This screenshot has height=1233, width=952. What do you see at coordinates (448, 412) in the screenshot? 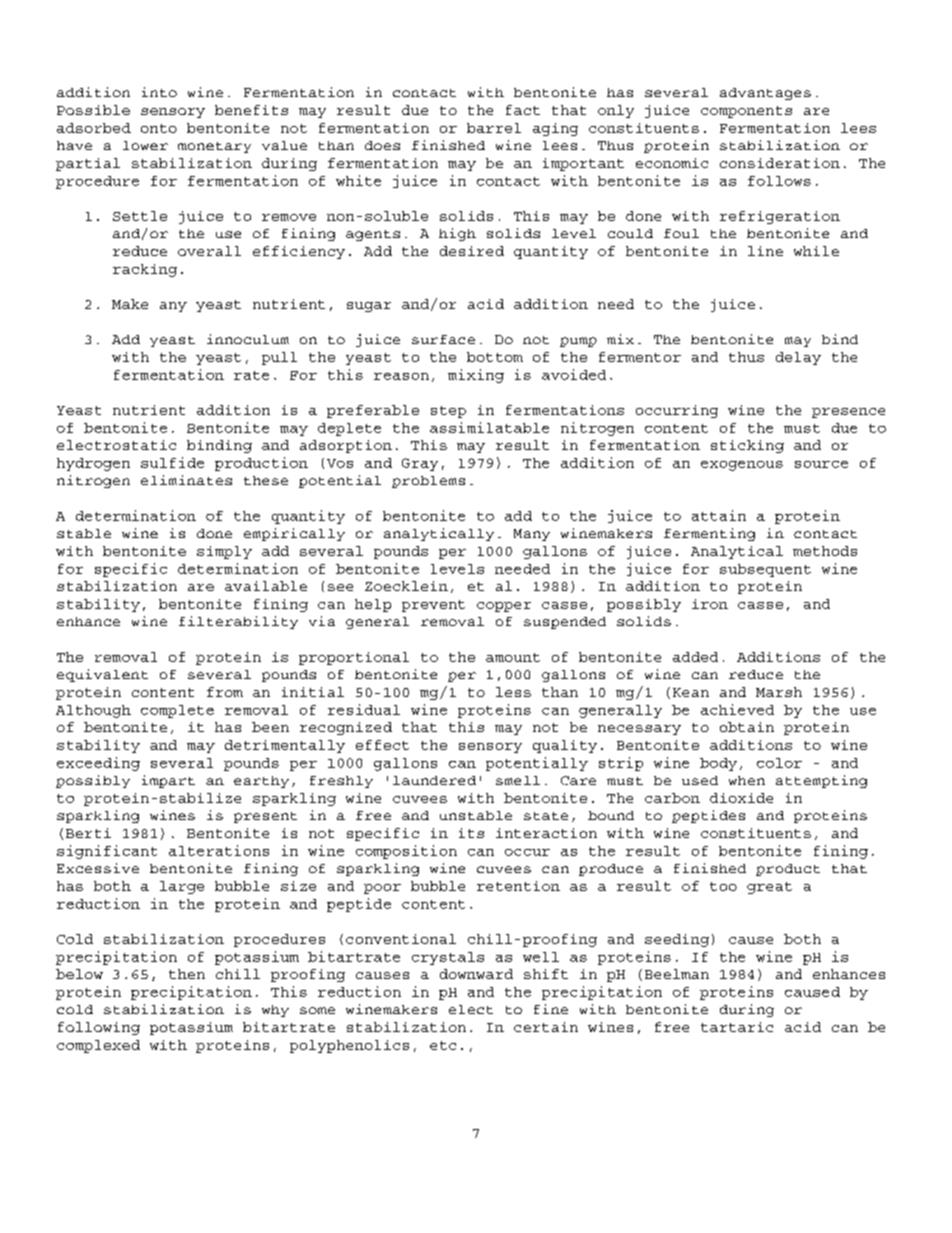
I see `step` at bounding box center [448, 412].
